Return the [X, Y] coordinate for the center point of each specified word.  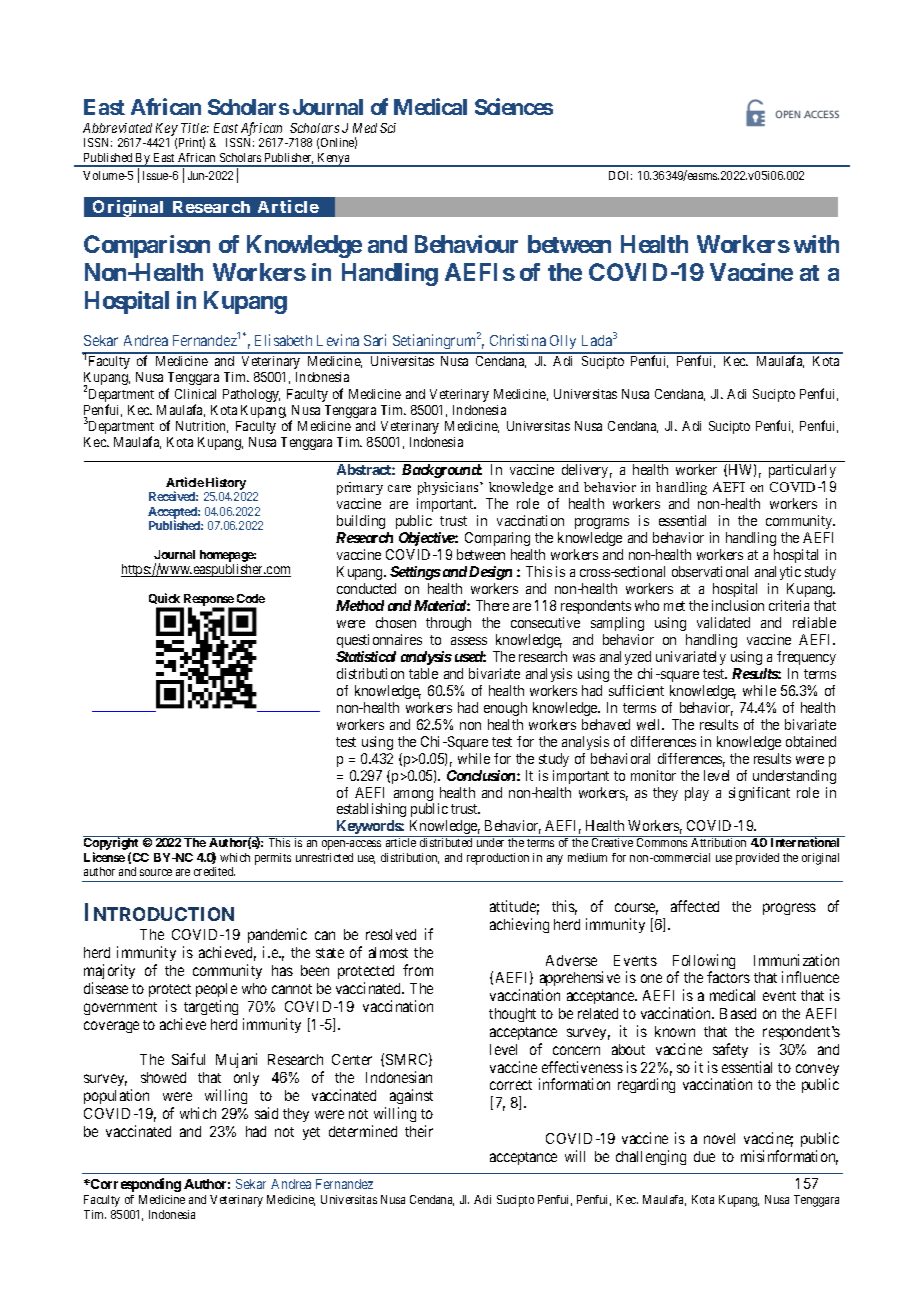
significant [759, 794]
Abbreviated [117, 128]
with [816, 244]
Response [209, 601]
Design [490, 573]
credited [214, 871]
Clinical [195, 394]
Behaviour [466, 244]
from [418, 970]
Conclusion [481, 775]
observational [710, 571]
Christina [518, 340]
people [216, 990]
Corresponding [135, 1185]
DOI [620, 175]
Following [704, 963]
